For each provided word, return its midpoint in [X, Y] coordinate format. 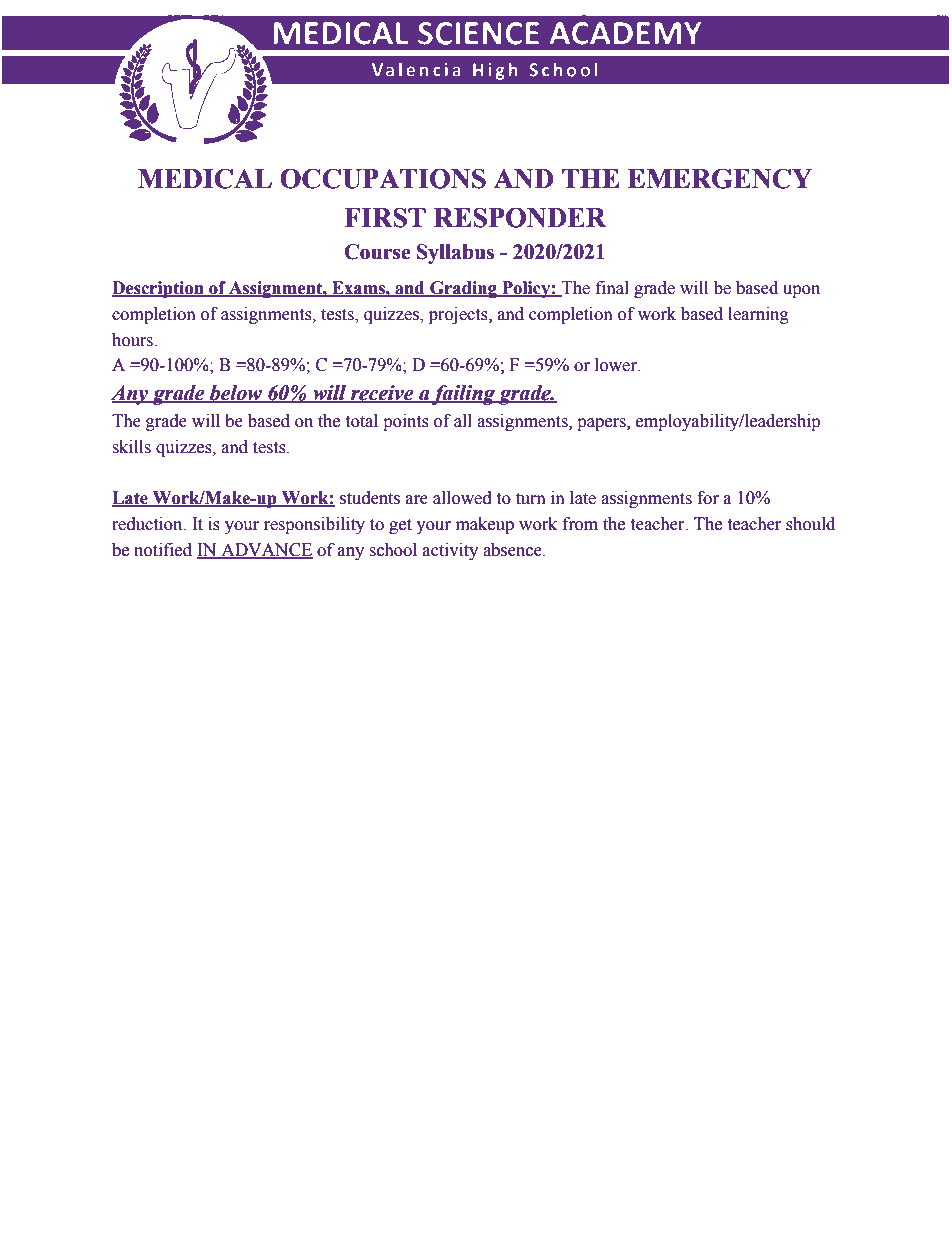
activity [450, 551]
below [236, 394]
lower [617, 365]
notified [163, 550]
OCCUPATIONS [383, 178]
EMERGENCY [720, 178]
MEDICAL [205, 178]
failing [464, 395]
